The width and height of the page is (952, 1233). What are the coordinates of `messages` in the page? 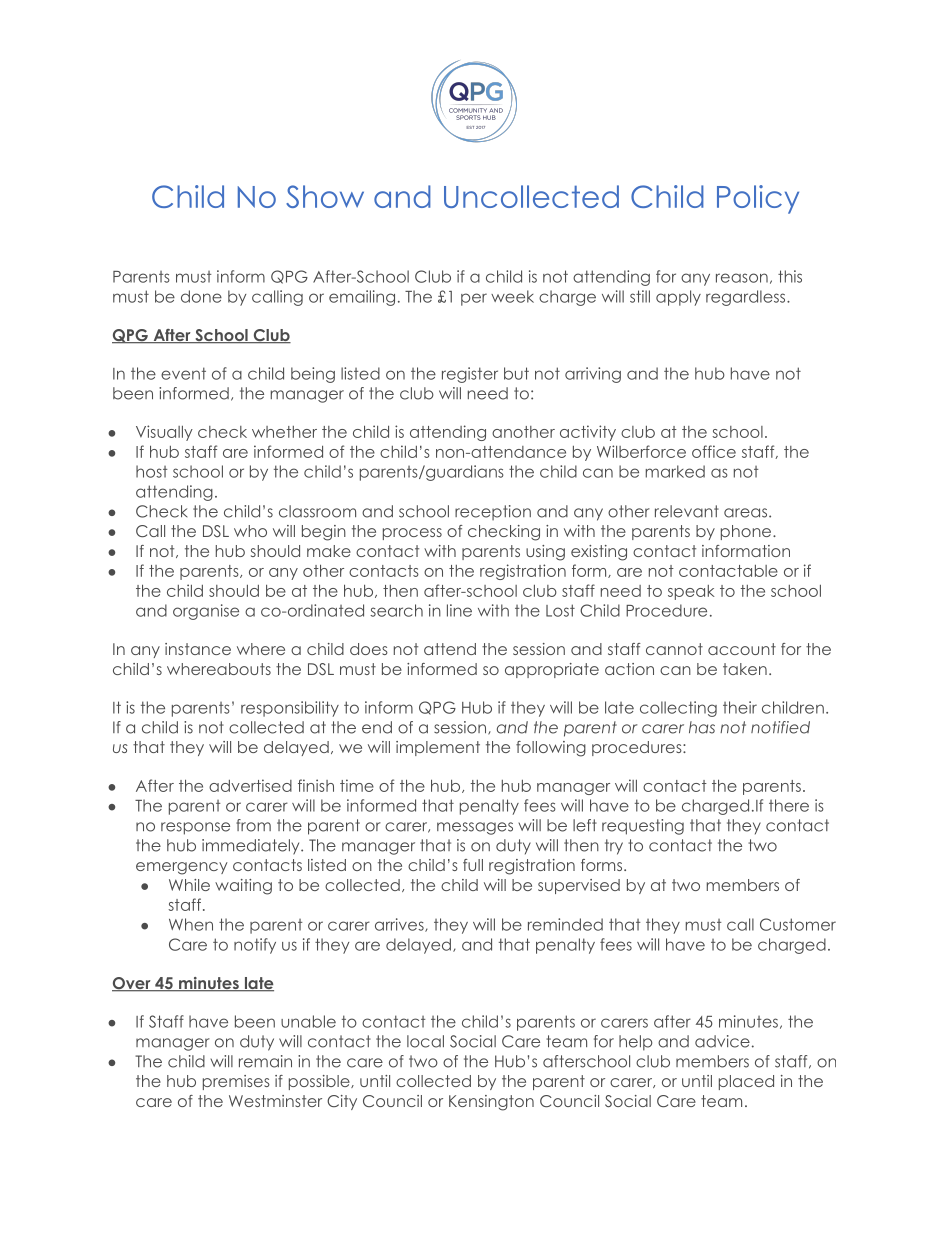 It's located at (475, 828).
